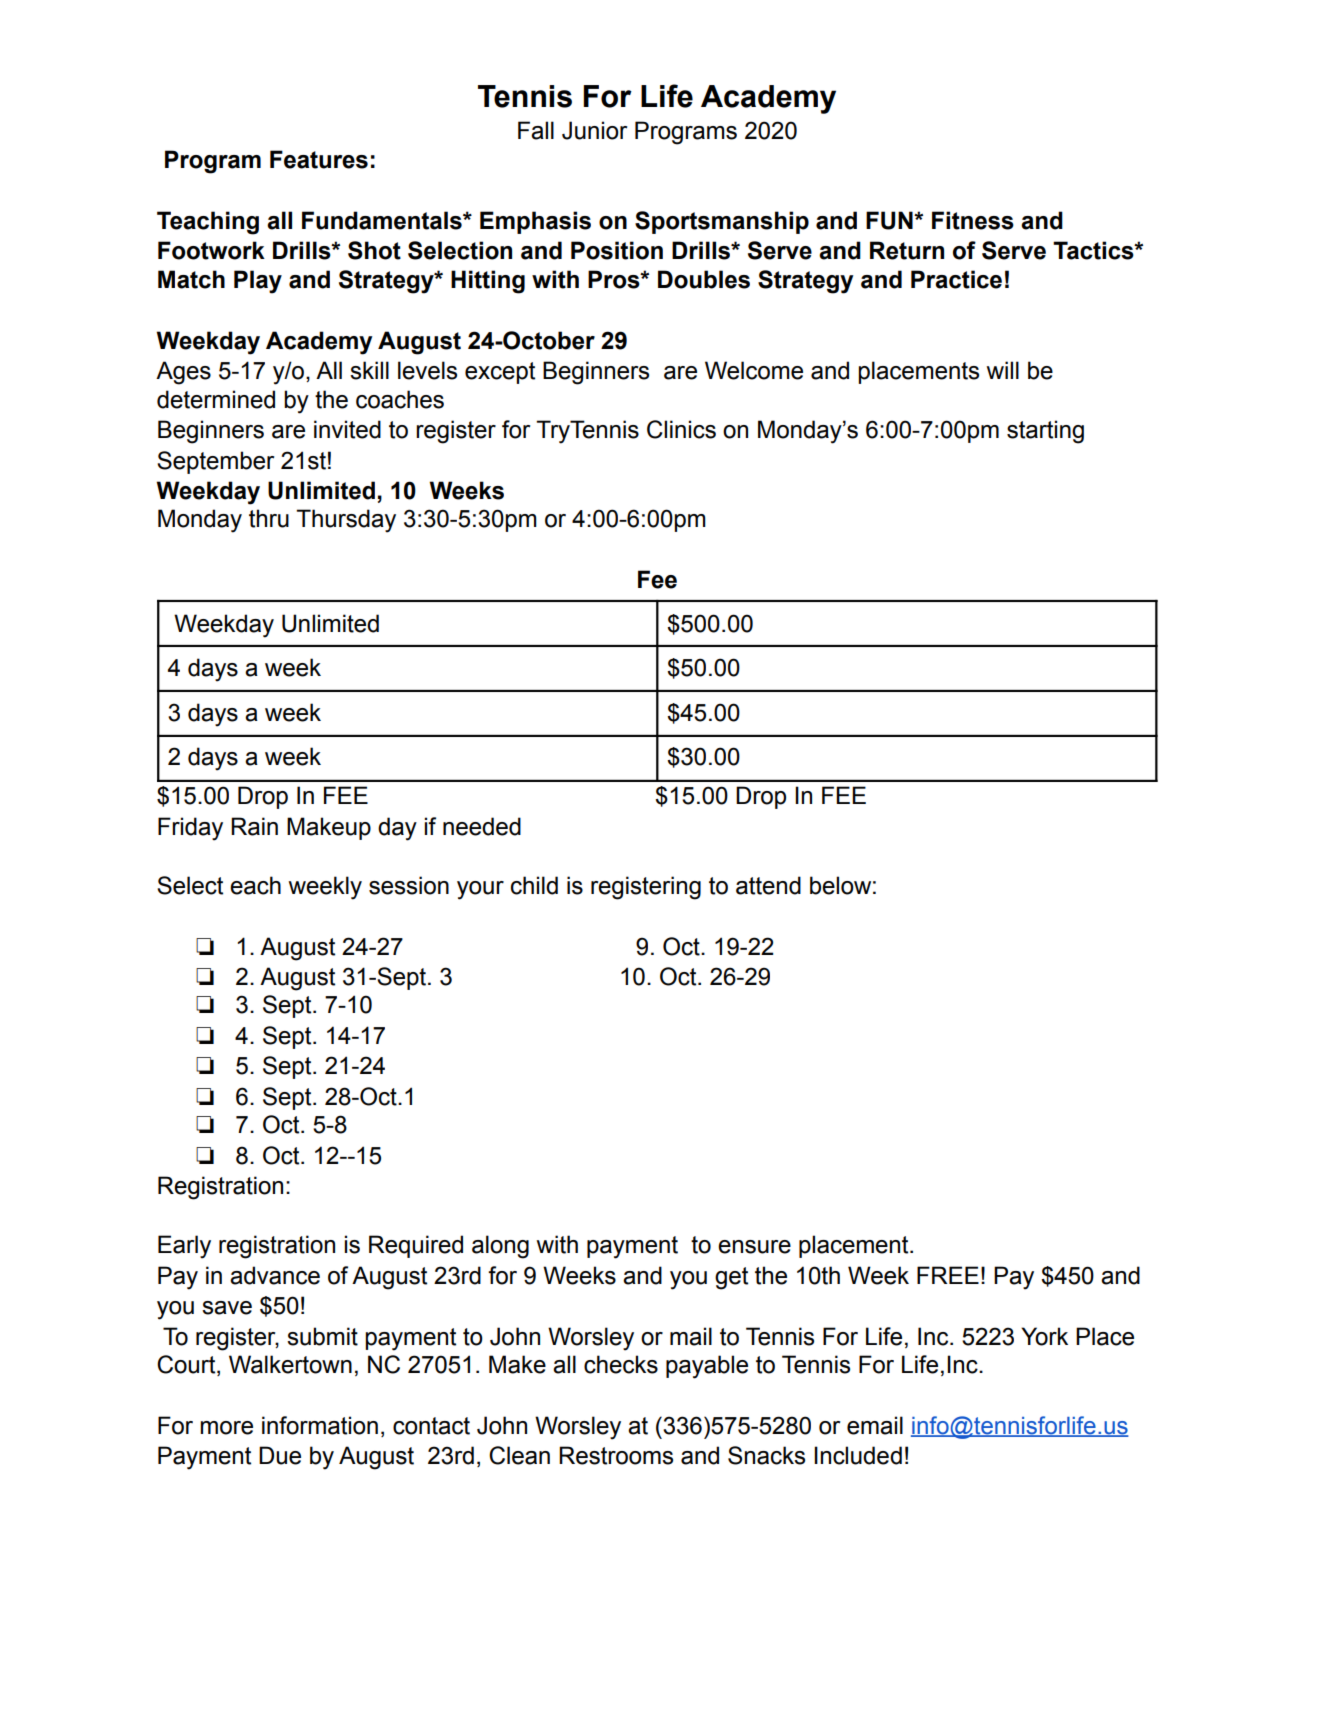  What do you see at coordinates (681, 429) in the screenshot?
I see `Clinics` at bounding box center [681, 429].
